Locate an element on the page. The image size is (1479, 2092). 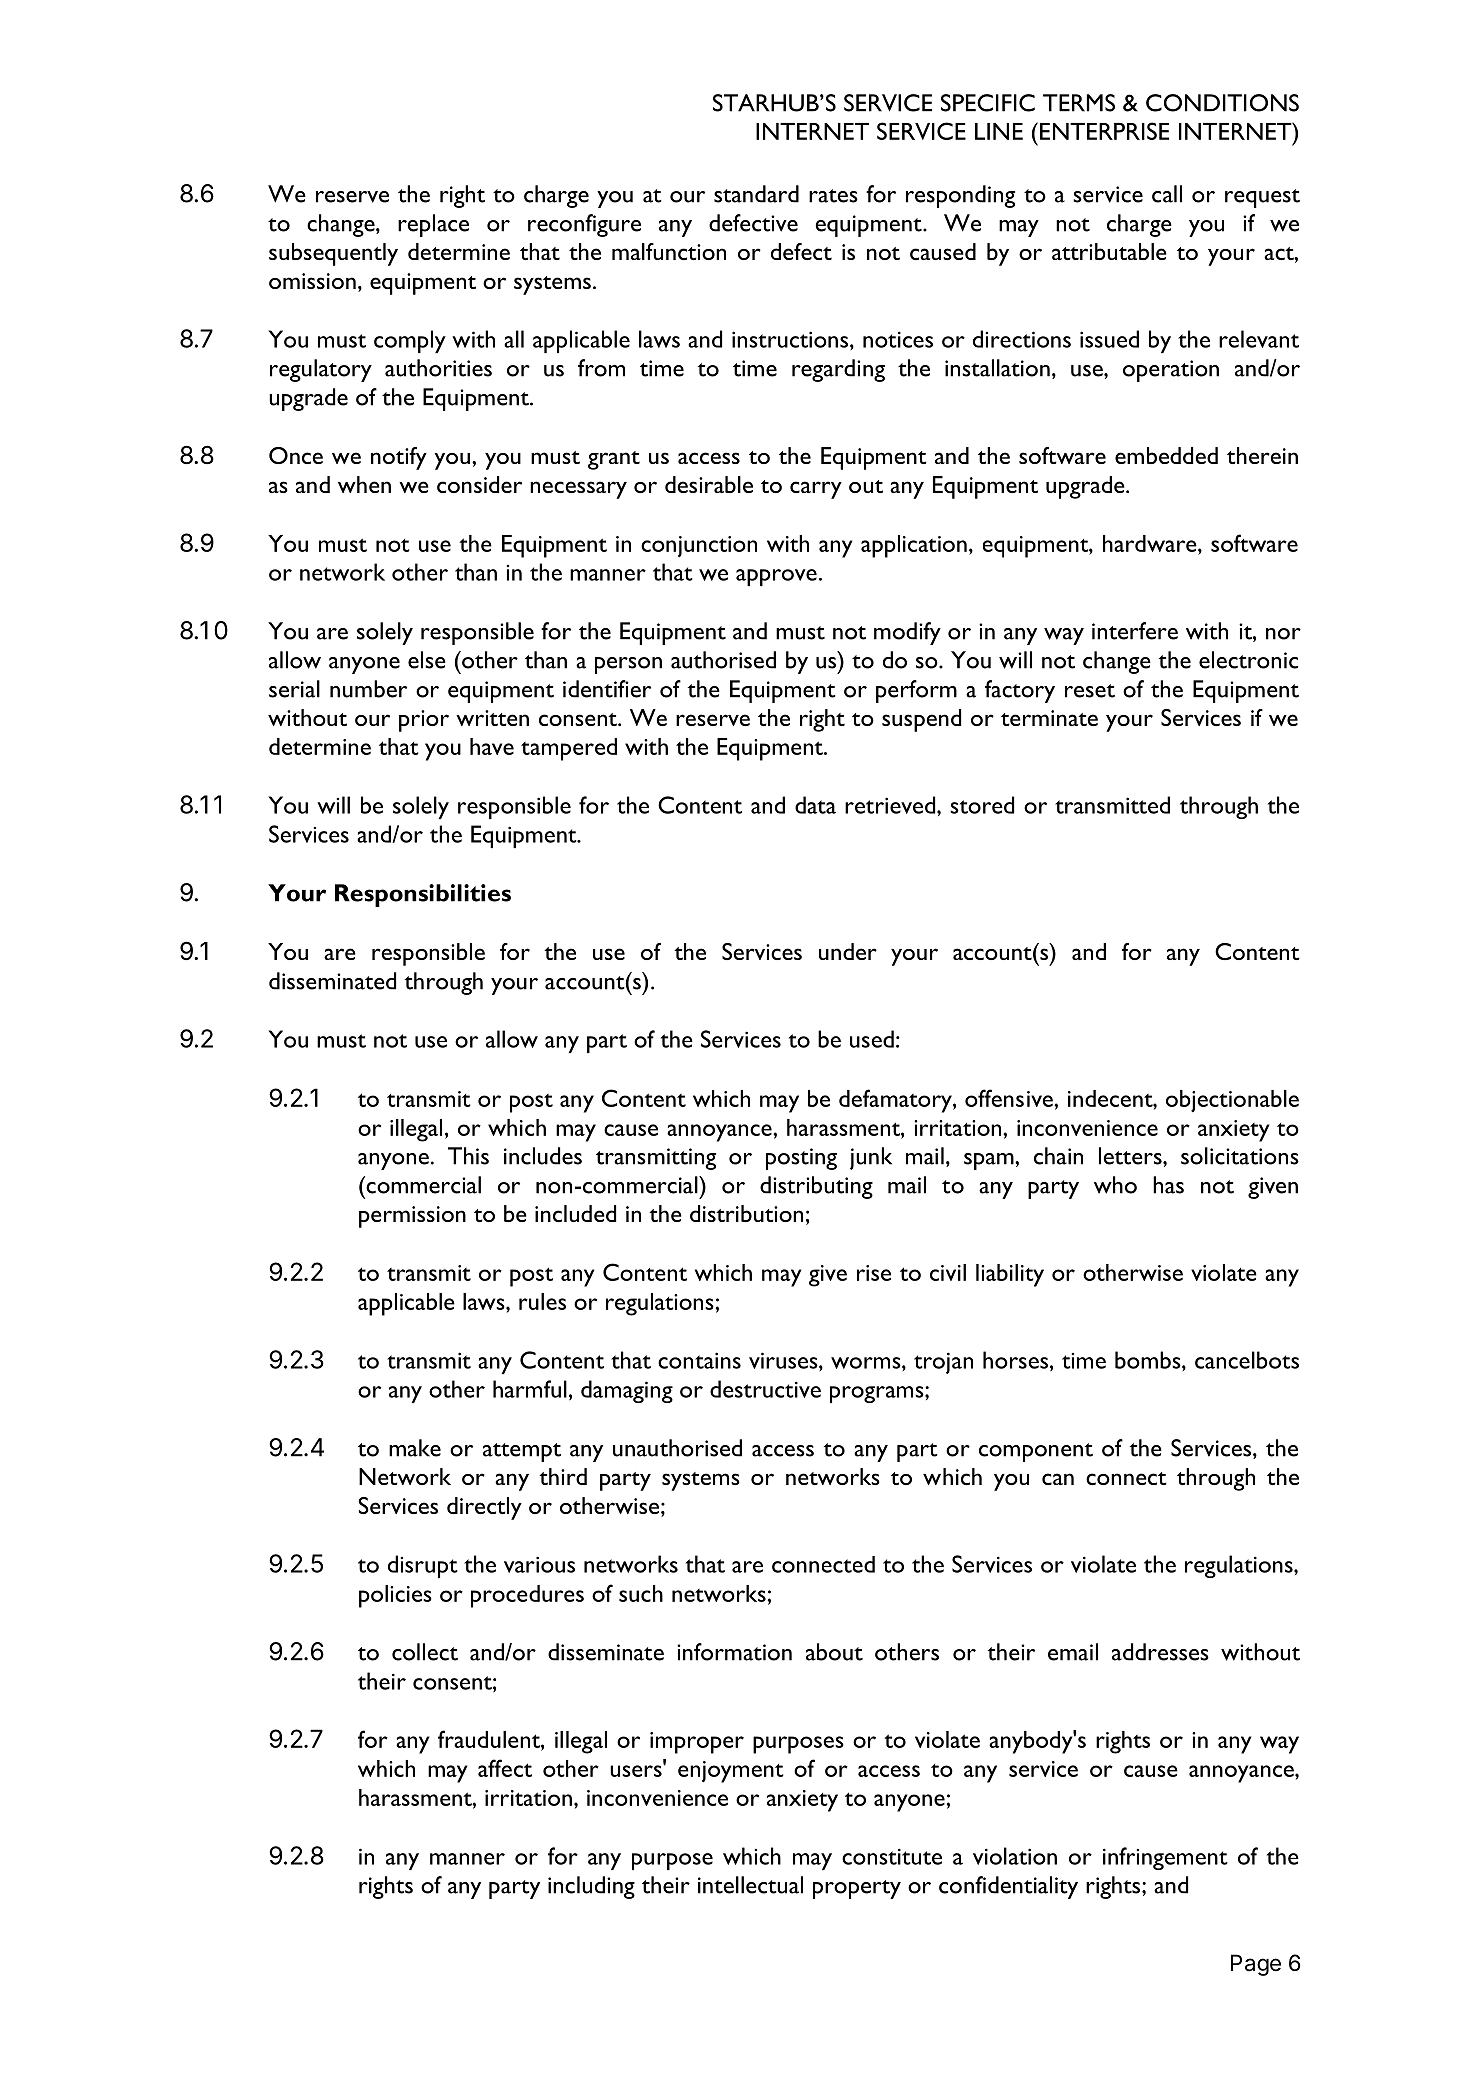
approve is located at coordinates (776, 577).
